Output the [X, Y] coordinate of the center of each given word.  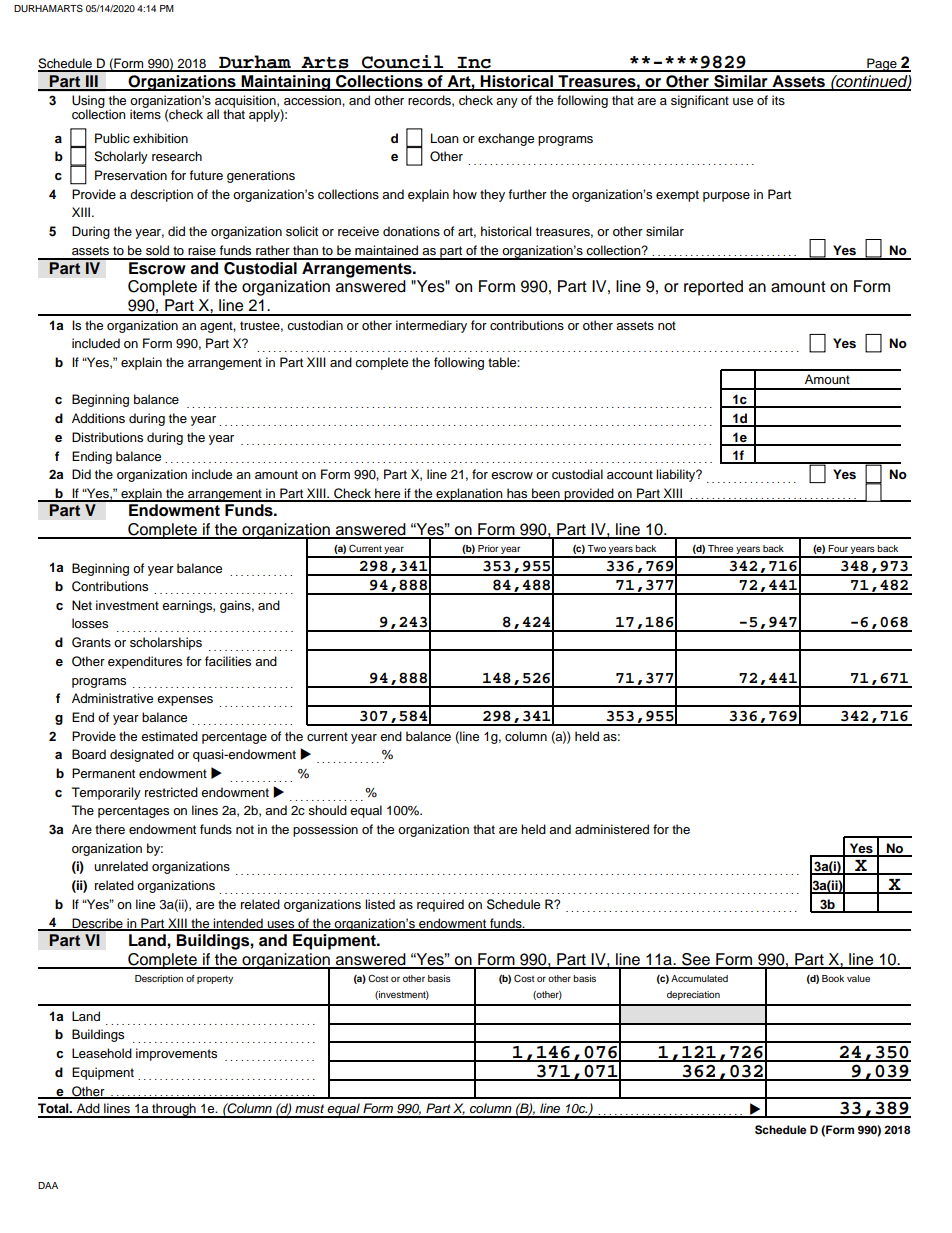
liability [677, 475]
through [174, 1110]
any [507, 103]
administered [612, 829]
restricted [171, 792]
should [327, 810]
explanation [469, 495]
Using [89, 103]
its [778, 100]
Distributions [107, 437]
